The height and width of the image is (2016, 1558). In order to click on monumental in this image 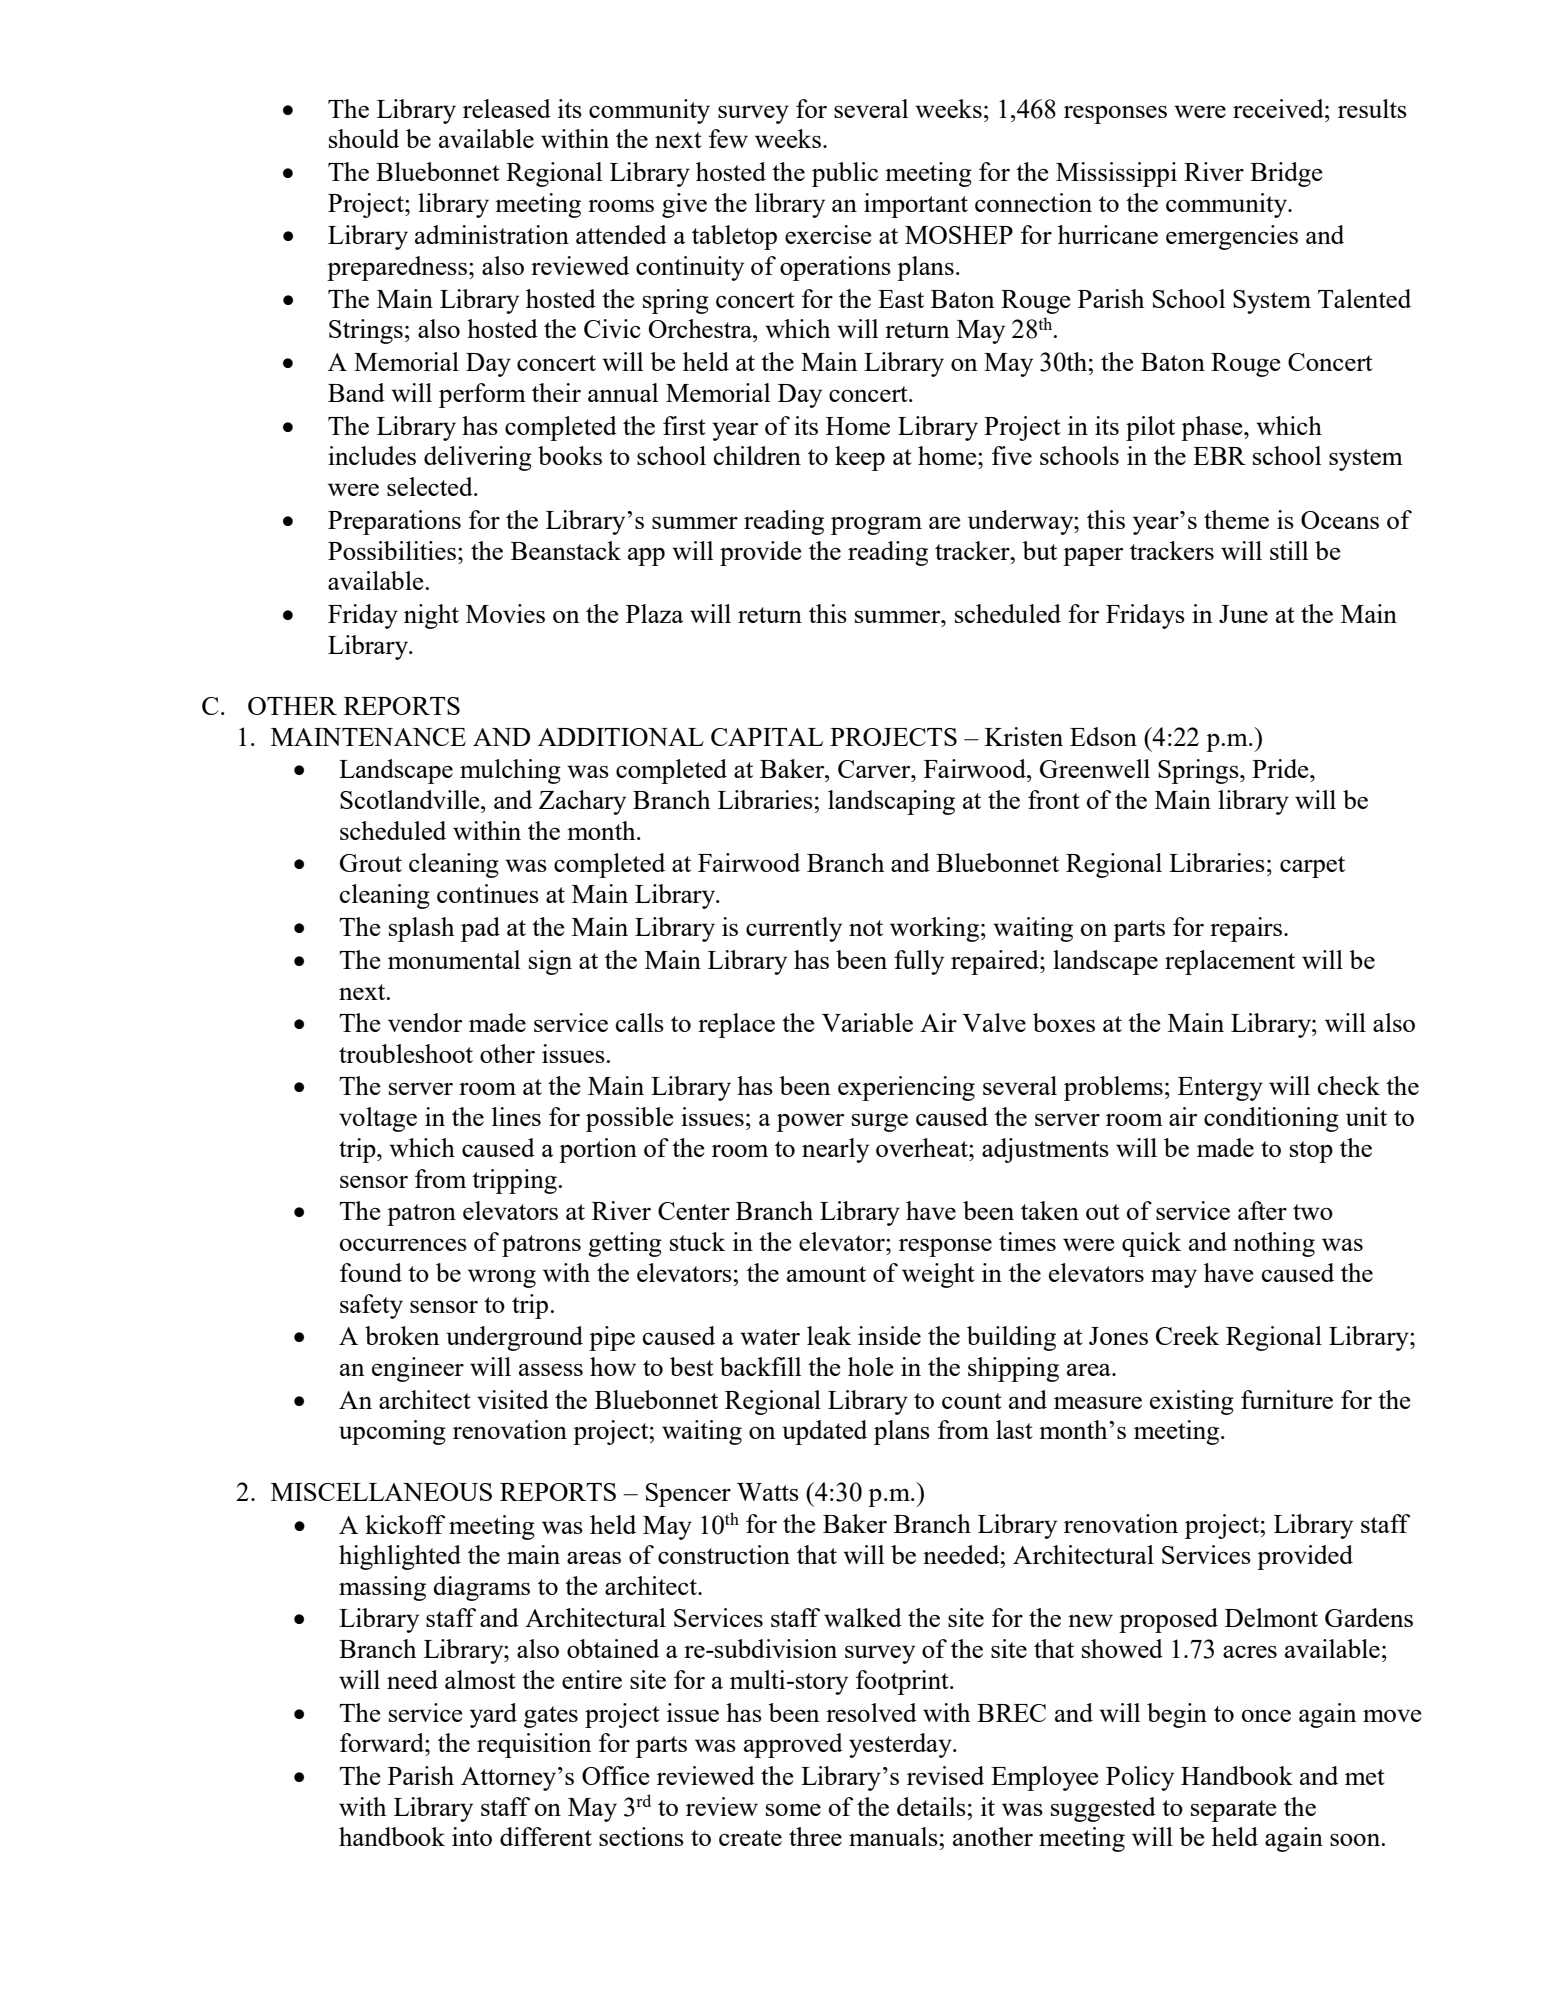, I will do `click(454, 959)`.
